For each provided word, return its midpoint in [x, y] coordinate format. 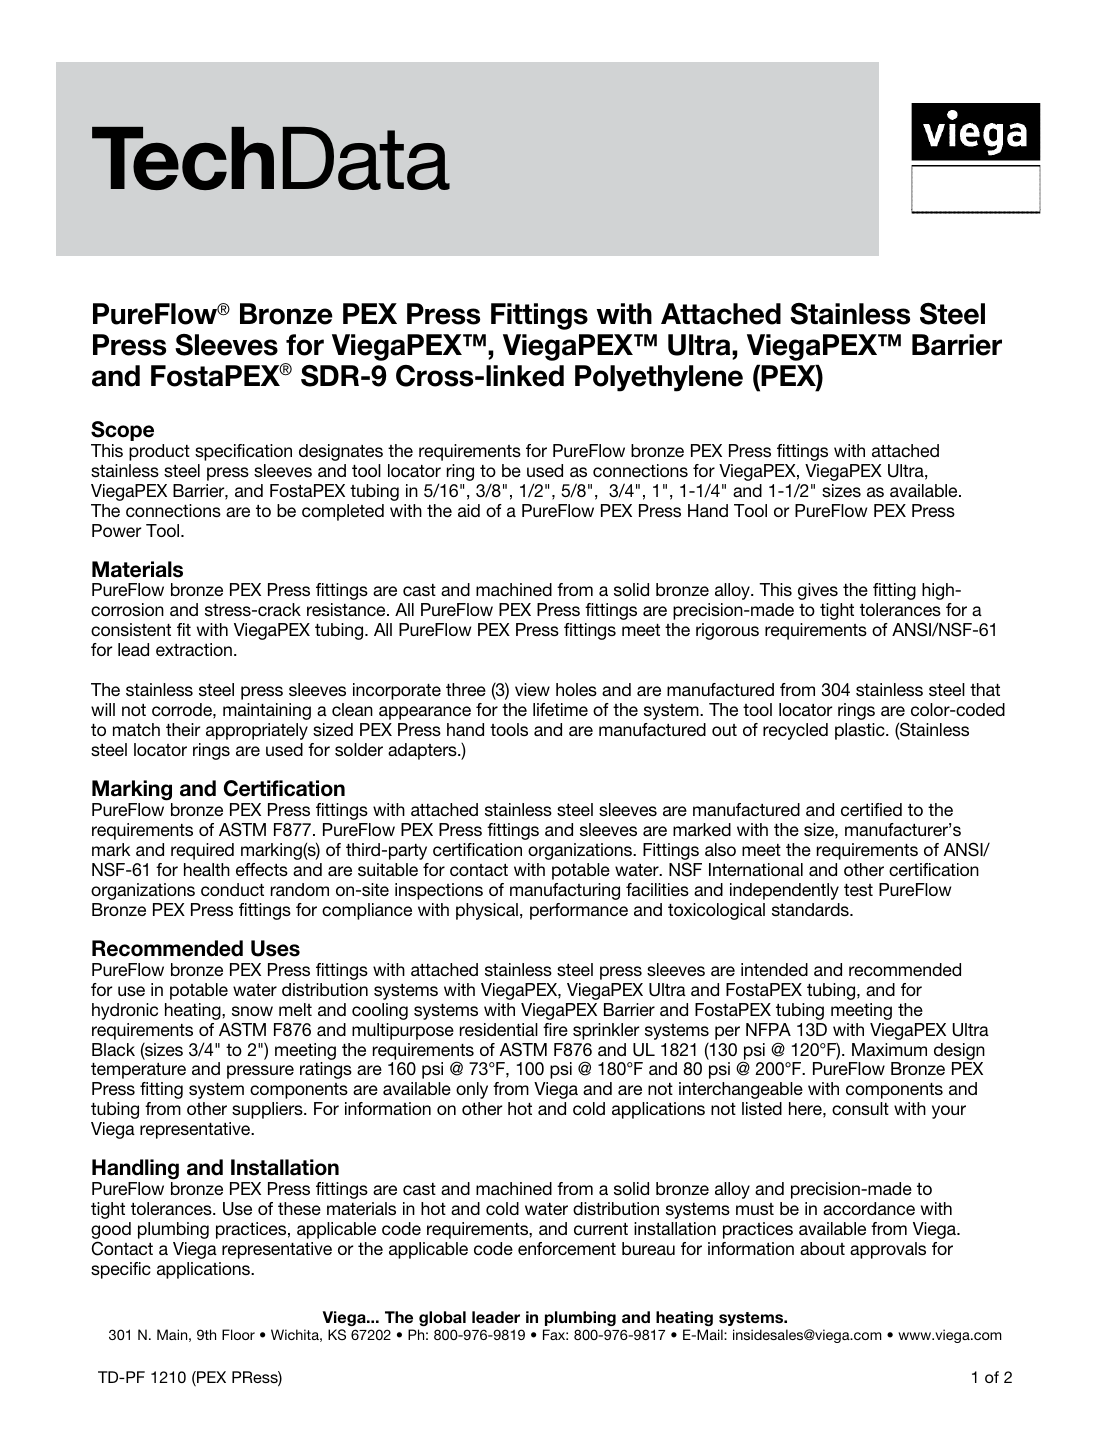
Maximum [889, 1049]
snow [252, 1011]
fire [555, 1029]
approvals [888, 1250]
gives [818, 591]
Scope [122, 431]
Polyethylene [659, 378]
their [183, 729]
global [442, 1318]
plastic [861, 731]
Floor [238, 1334]
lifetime [560, 709]
